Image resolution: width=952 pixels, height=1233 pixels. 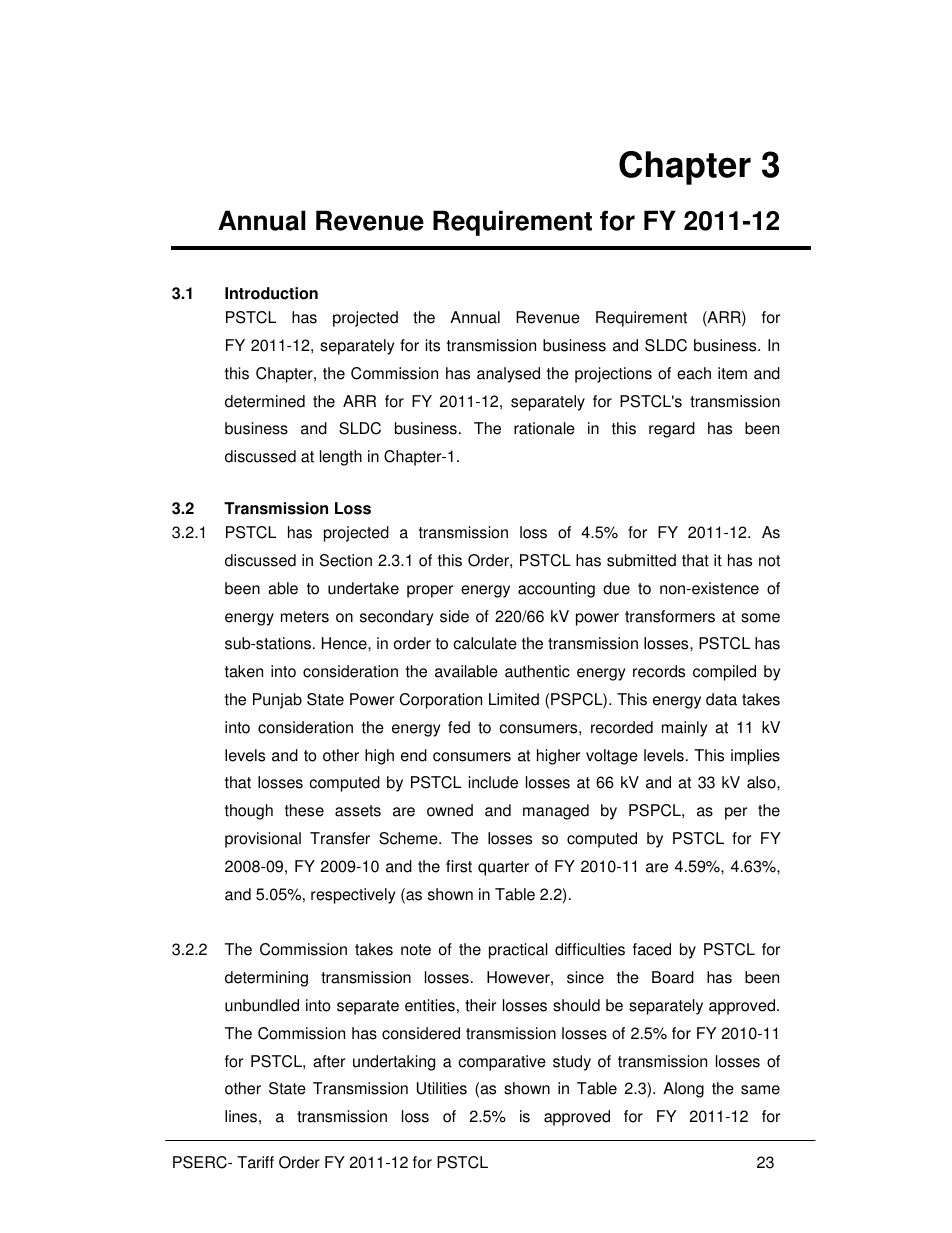 What do you see at coordinates (556, 590) in the document?
I see `accounting` at bounding box center [556, 590].
